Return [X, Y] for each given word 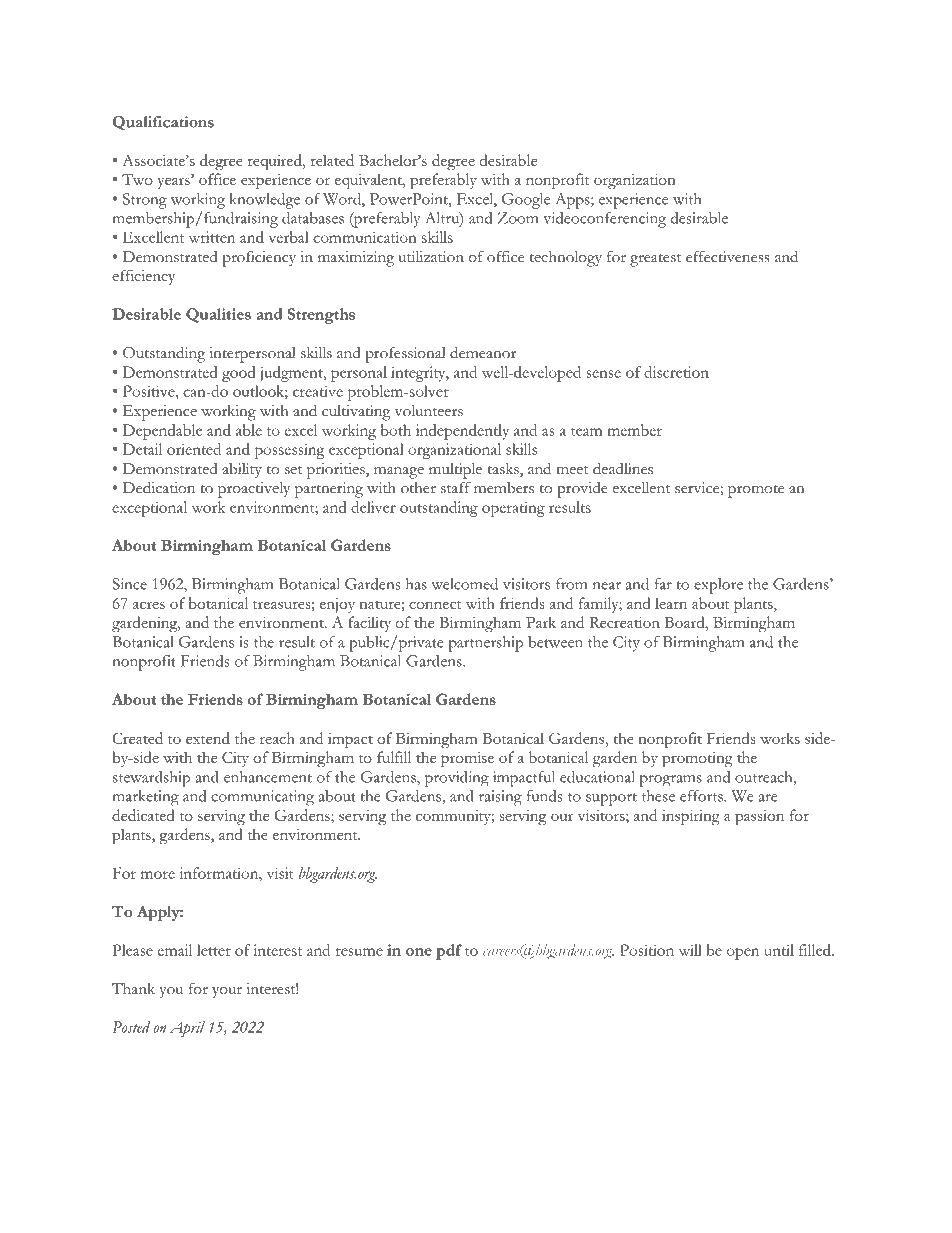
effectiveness [728, 256]
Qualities [218, 315]
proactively [254, 490]
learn [671, 603]
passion [759, 817]
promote [756, 491]
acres [149, 605]
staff [456, 487]
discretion [676, 372]
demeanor [483, 352]
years [174, 183]
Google [526, 201]
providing [457, 779]
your [227, 992]
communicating [262, 798]
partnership [486, 644]
